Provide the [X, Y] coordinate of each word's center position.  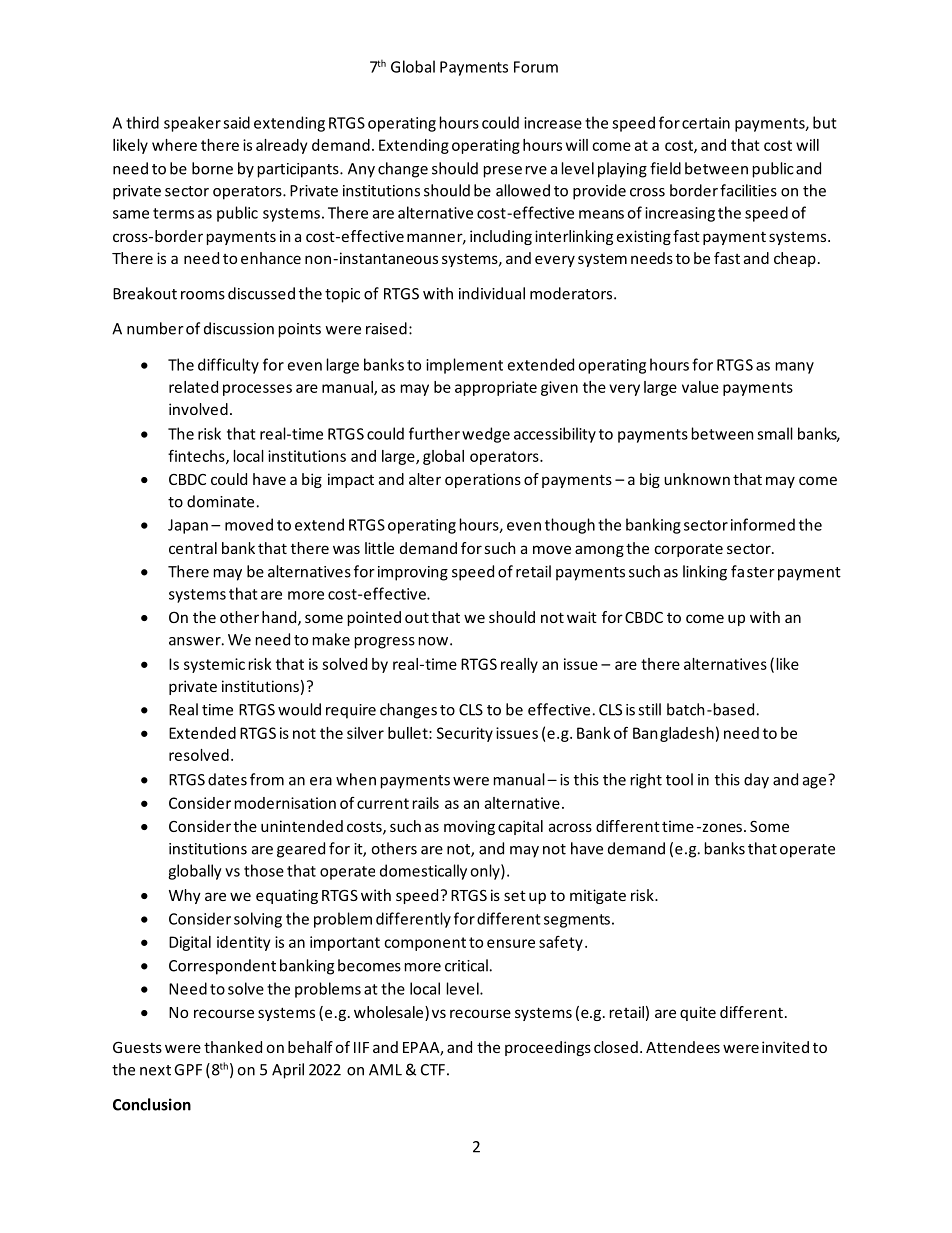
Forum [536, 67]
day [756, 781]
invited [785, 1047]
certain [706, 123]
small [775, 433]
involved [198, 409]
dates [227, 779]
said [236, 122]
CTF [433, 1070]
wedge [486, 435]
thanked [233, 1047]
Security [465, 734]
